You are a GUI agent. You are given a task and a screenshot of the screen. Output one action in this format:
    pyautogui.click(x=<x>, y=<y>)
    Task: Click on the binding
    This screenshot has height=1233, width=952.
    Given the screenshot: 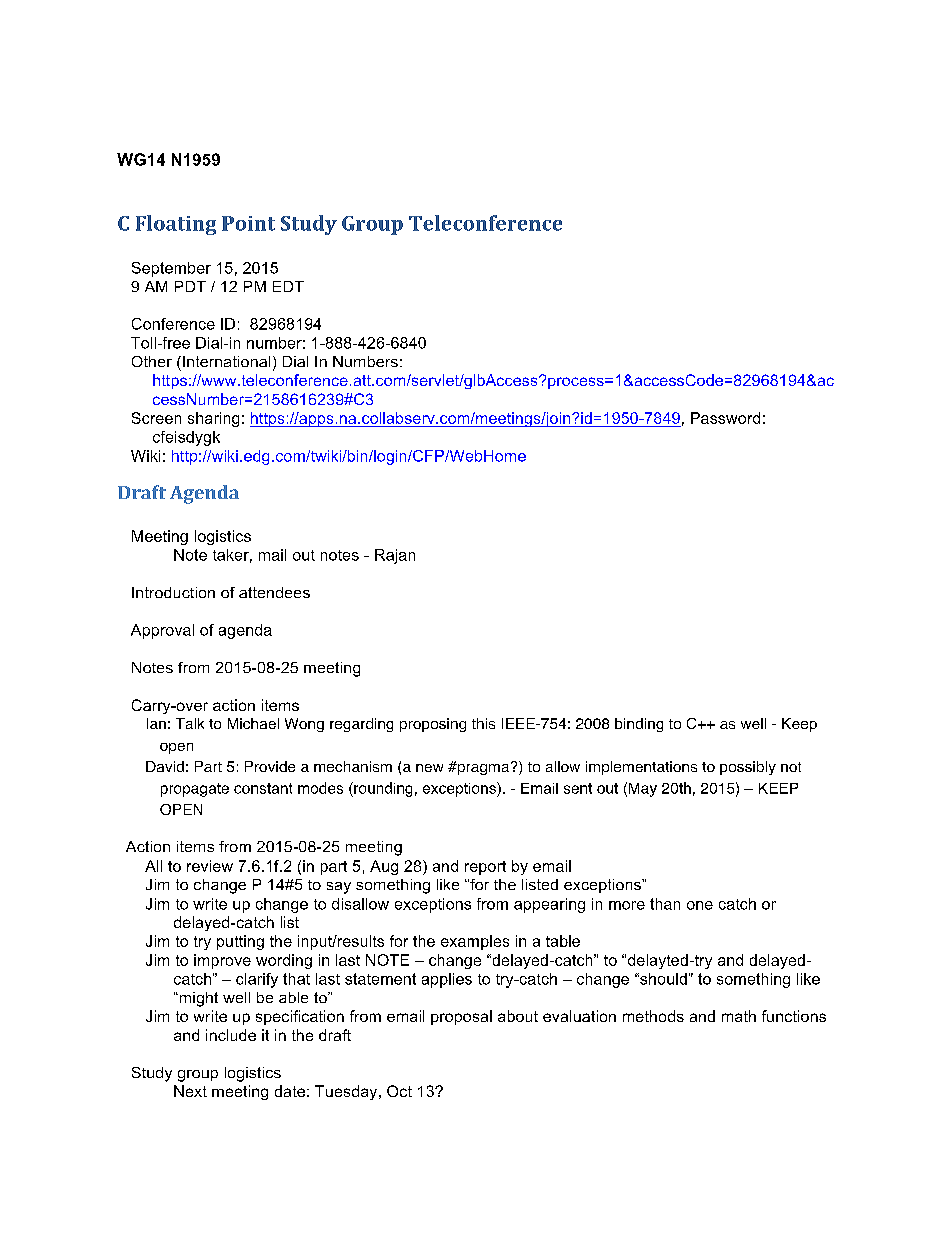 What is the action you would take?
    pyautogui.click(x=639, y=725)
